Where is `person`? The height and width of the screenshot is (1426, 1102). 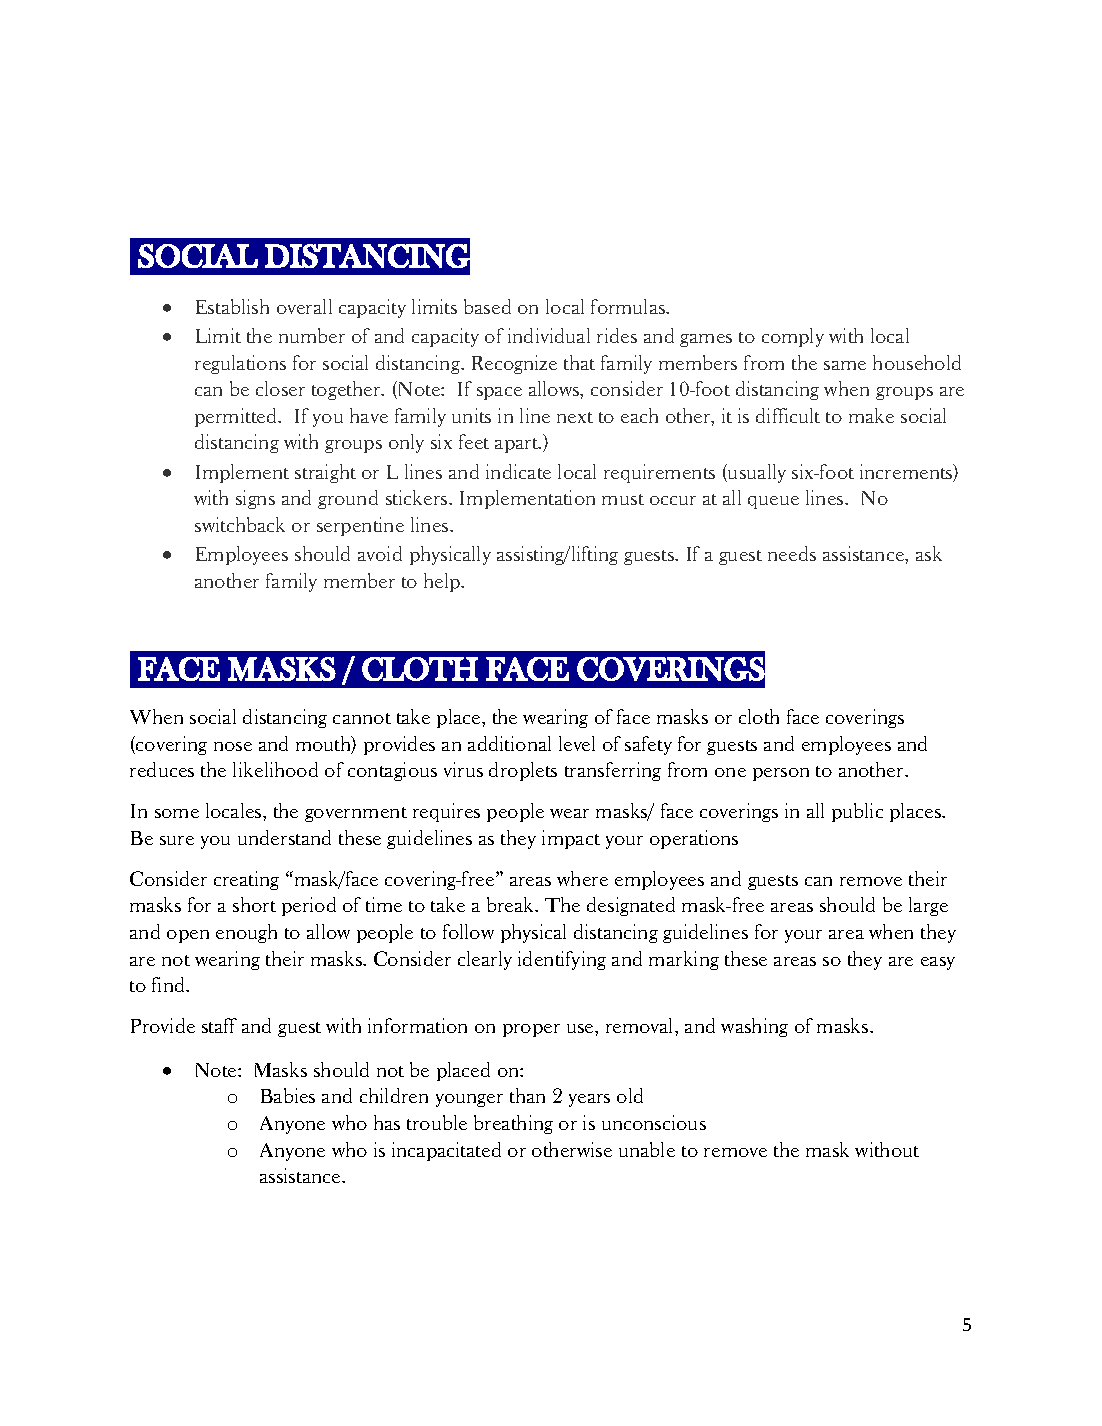
person is located at coordinates (781, 774).
